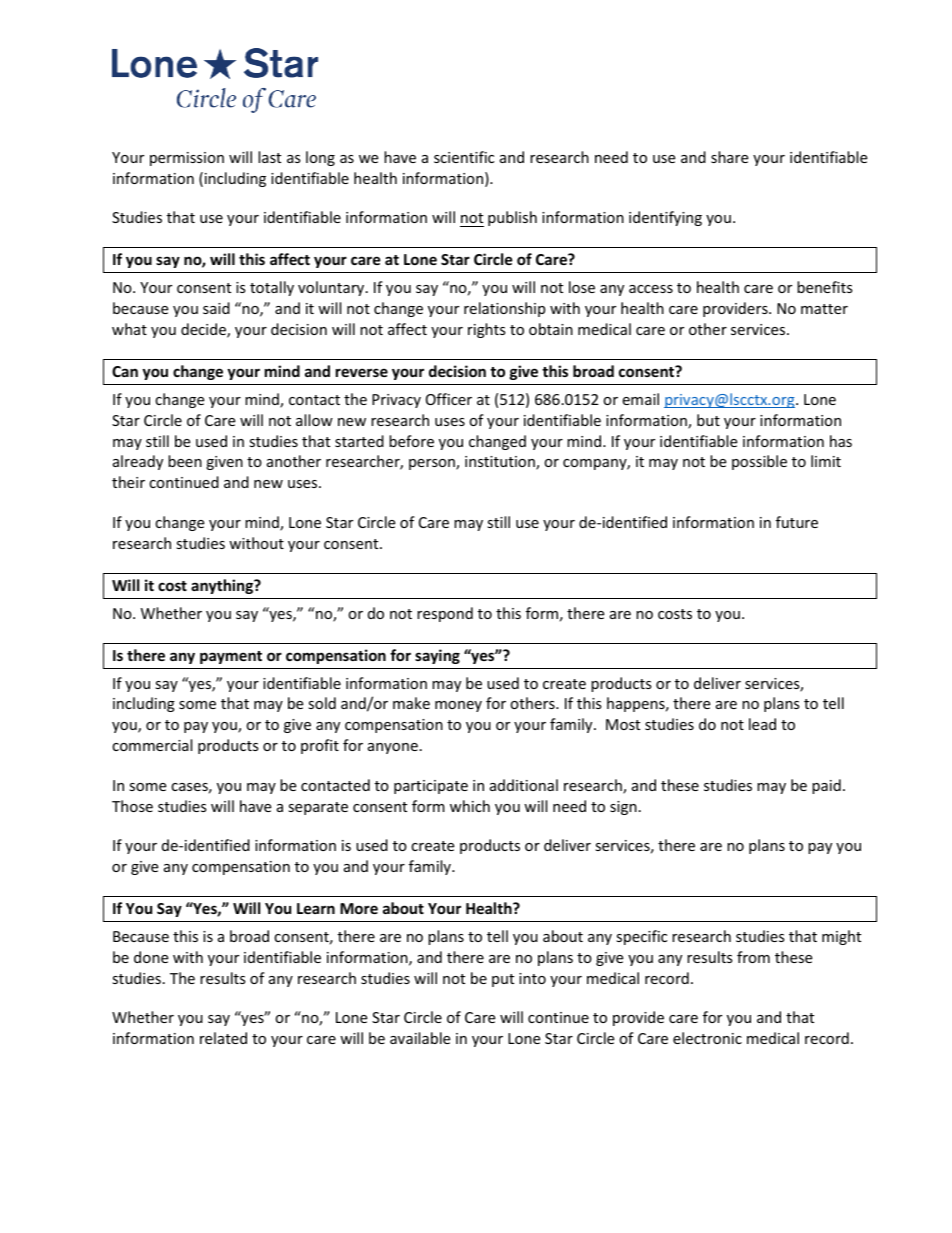 Image resolution: width=952 pixels, height=1233 pixels. What do you see at coordinates (231, 657) in the page?
I see `payment` at bounding box center [231, 657].
